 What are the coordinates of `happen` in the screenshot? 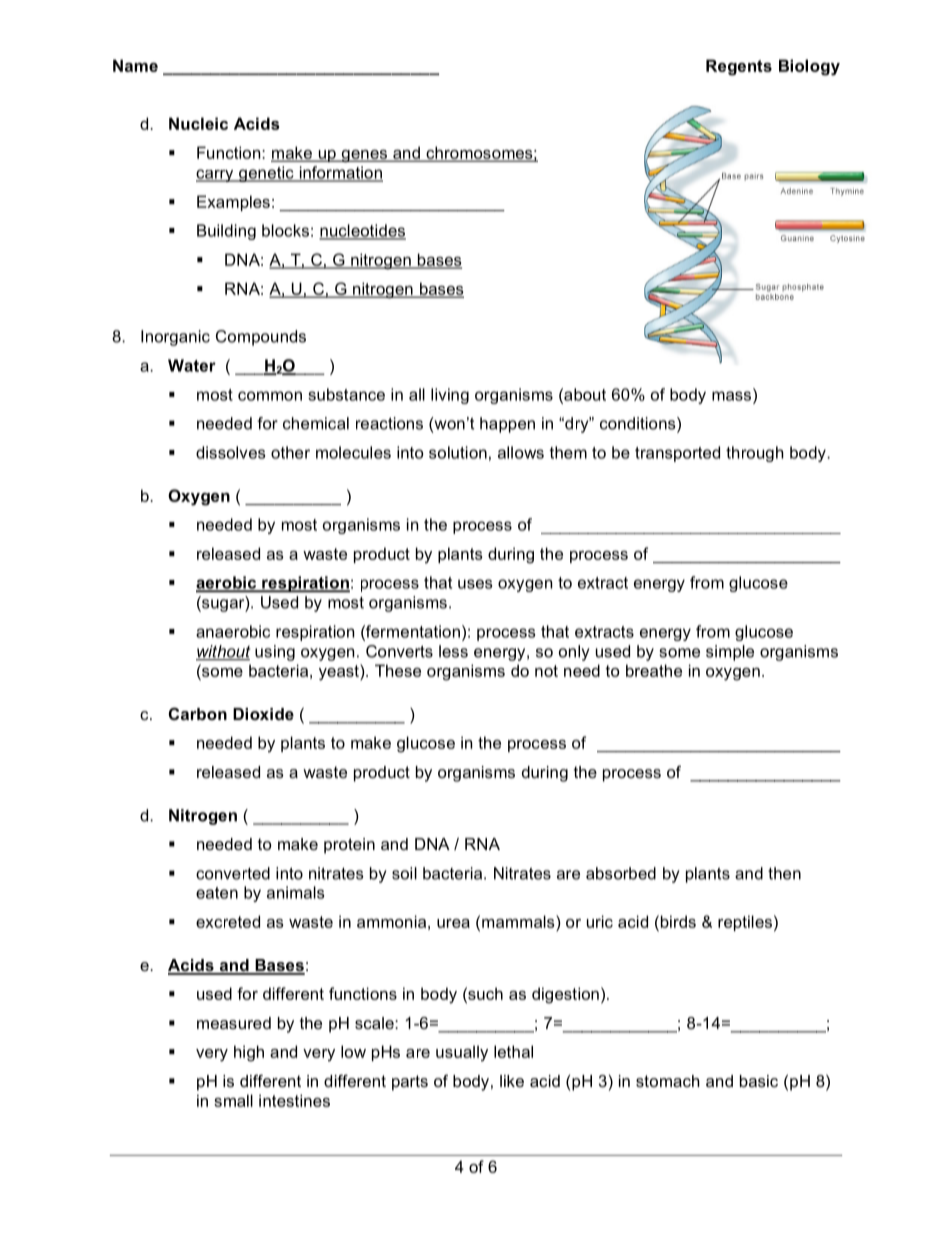 It's located at (507, 425).
